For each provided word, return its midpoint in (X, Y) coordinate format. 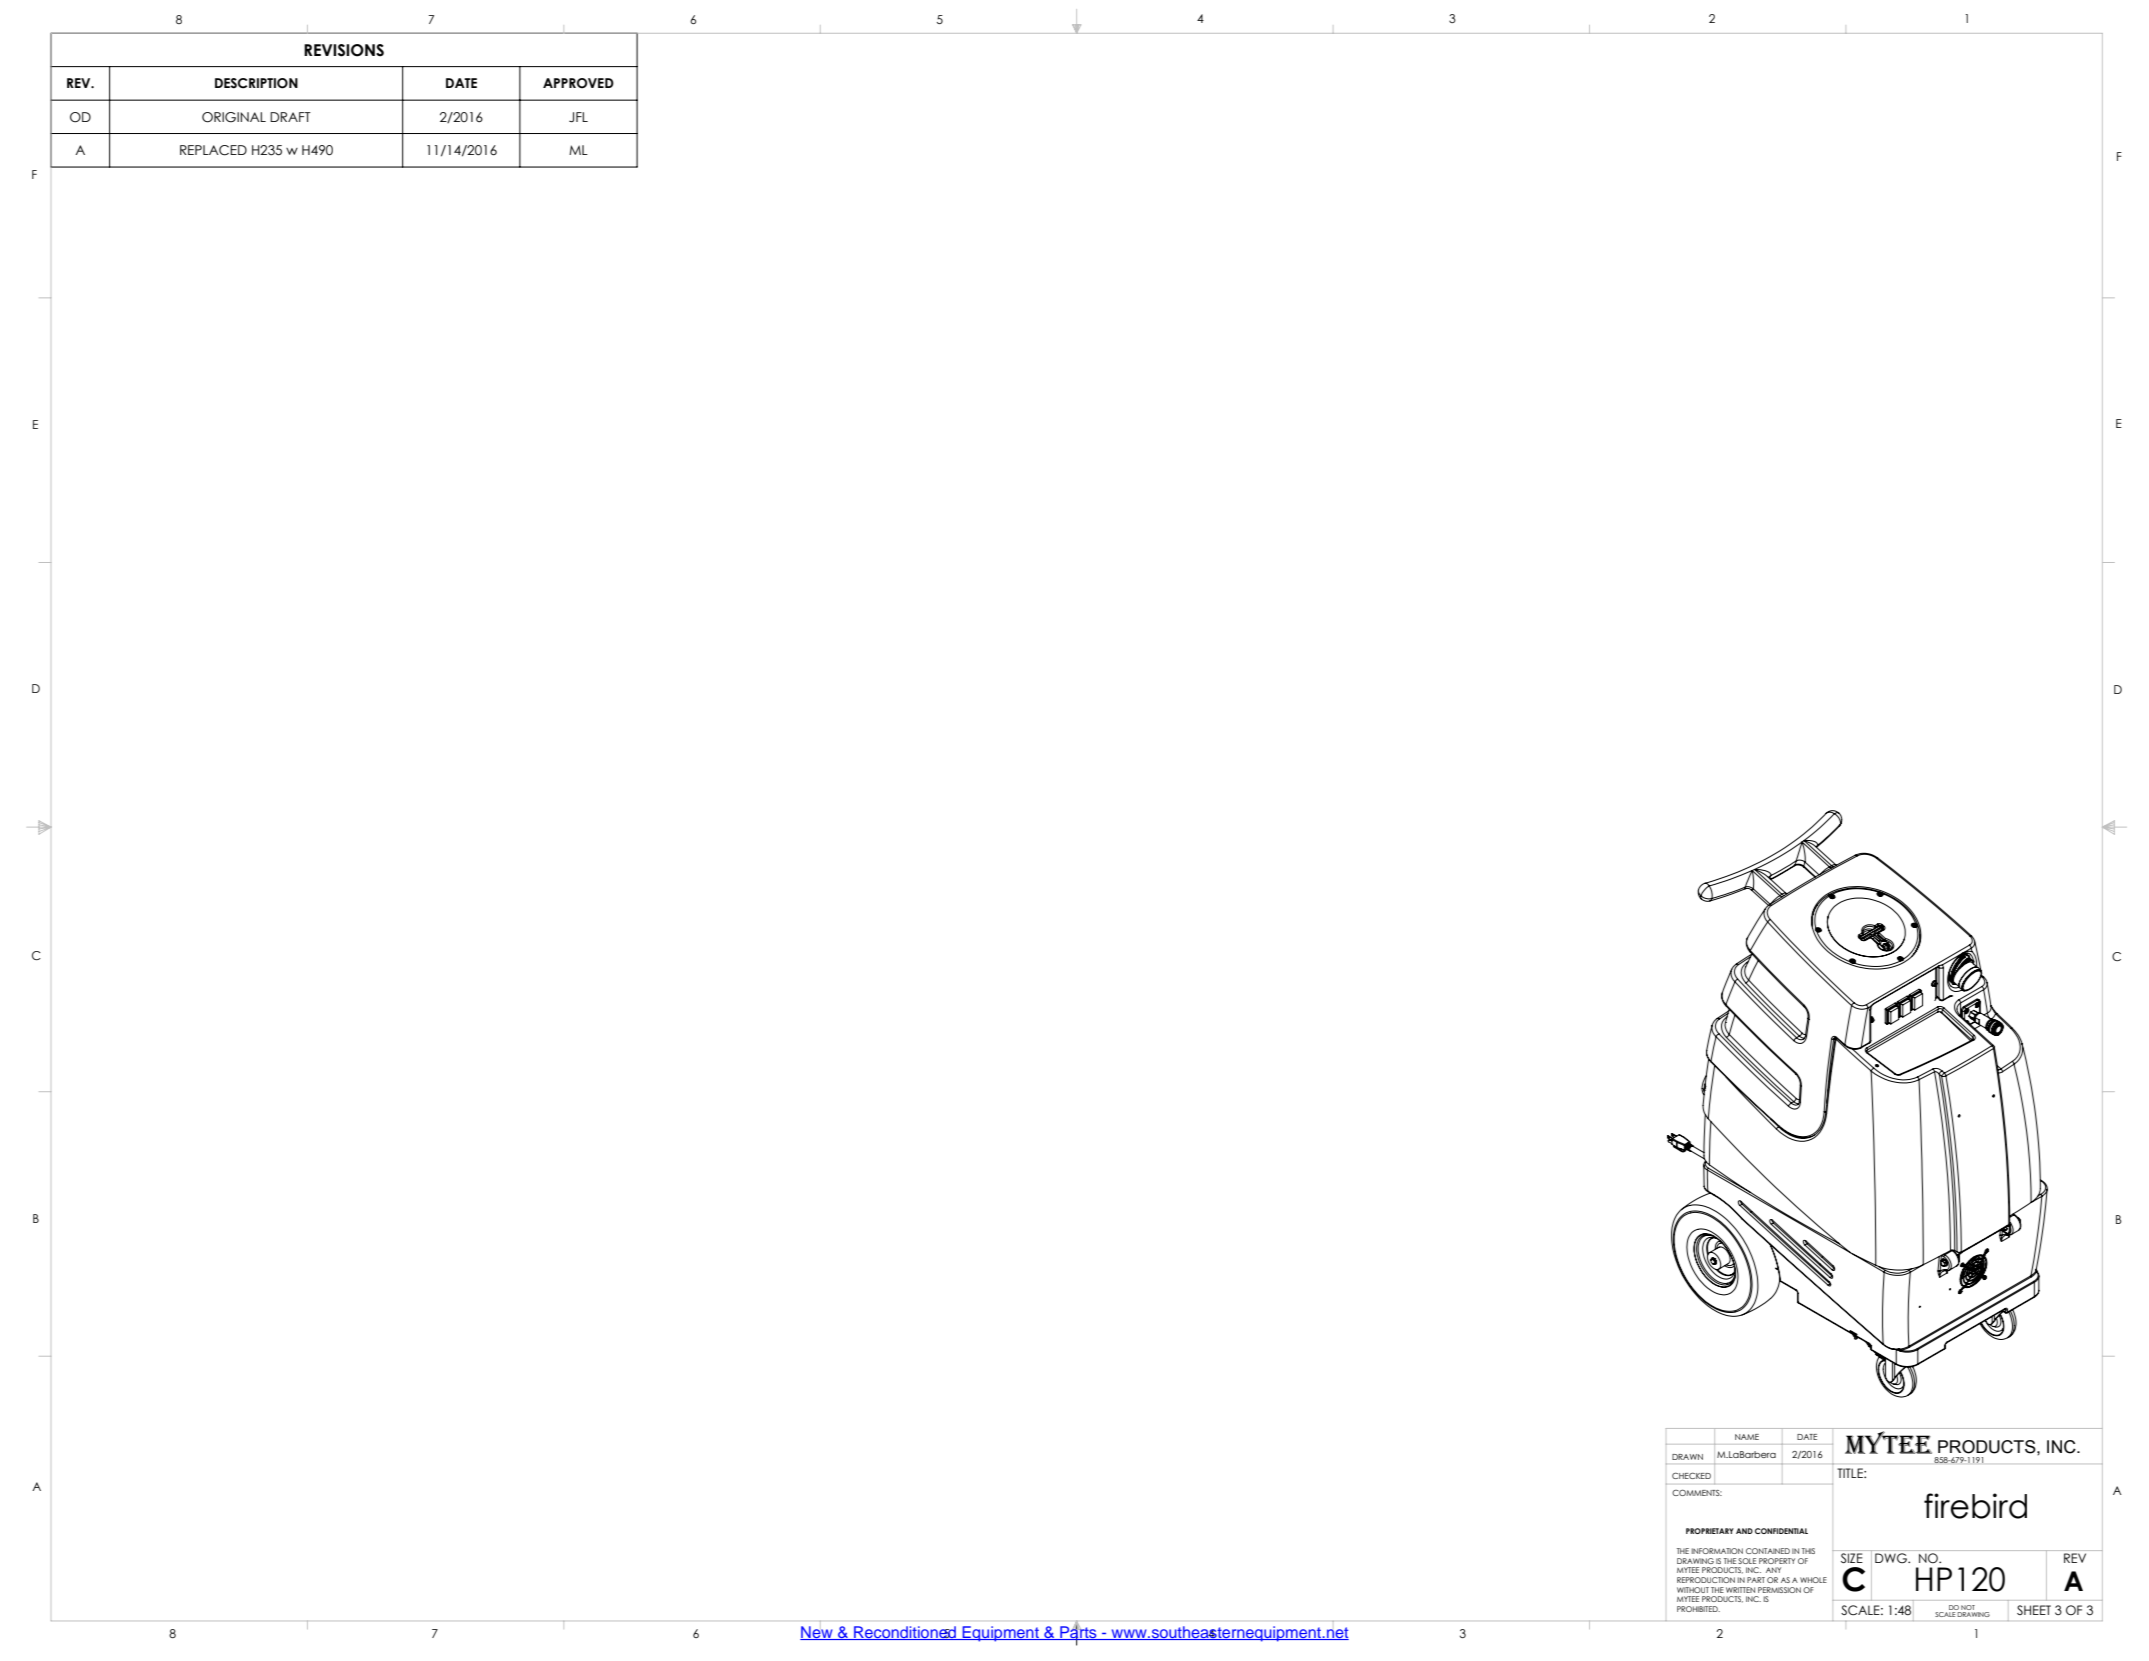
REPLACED (213, 150)
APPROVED (578, 83)
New (817, 1633)
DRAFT (290, 117)
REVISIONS (344, 50)
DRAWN (1687, 1457)
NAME (1747, 1437)
